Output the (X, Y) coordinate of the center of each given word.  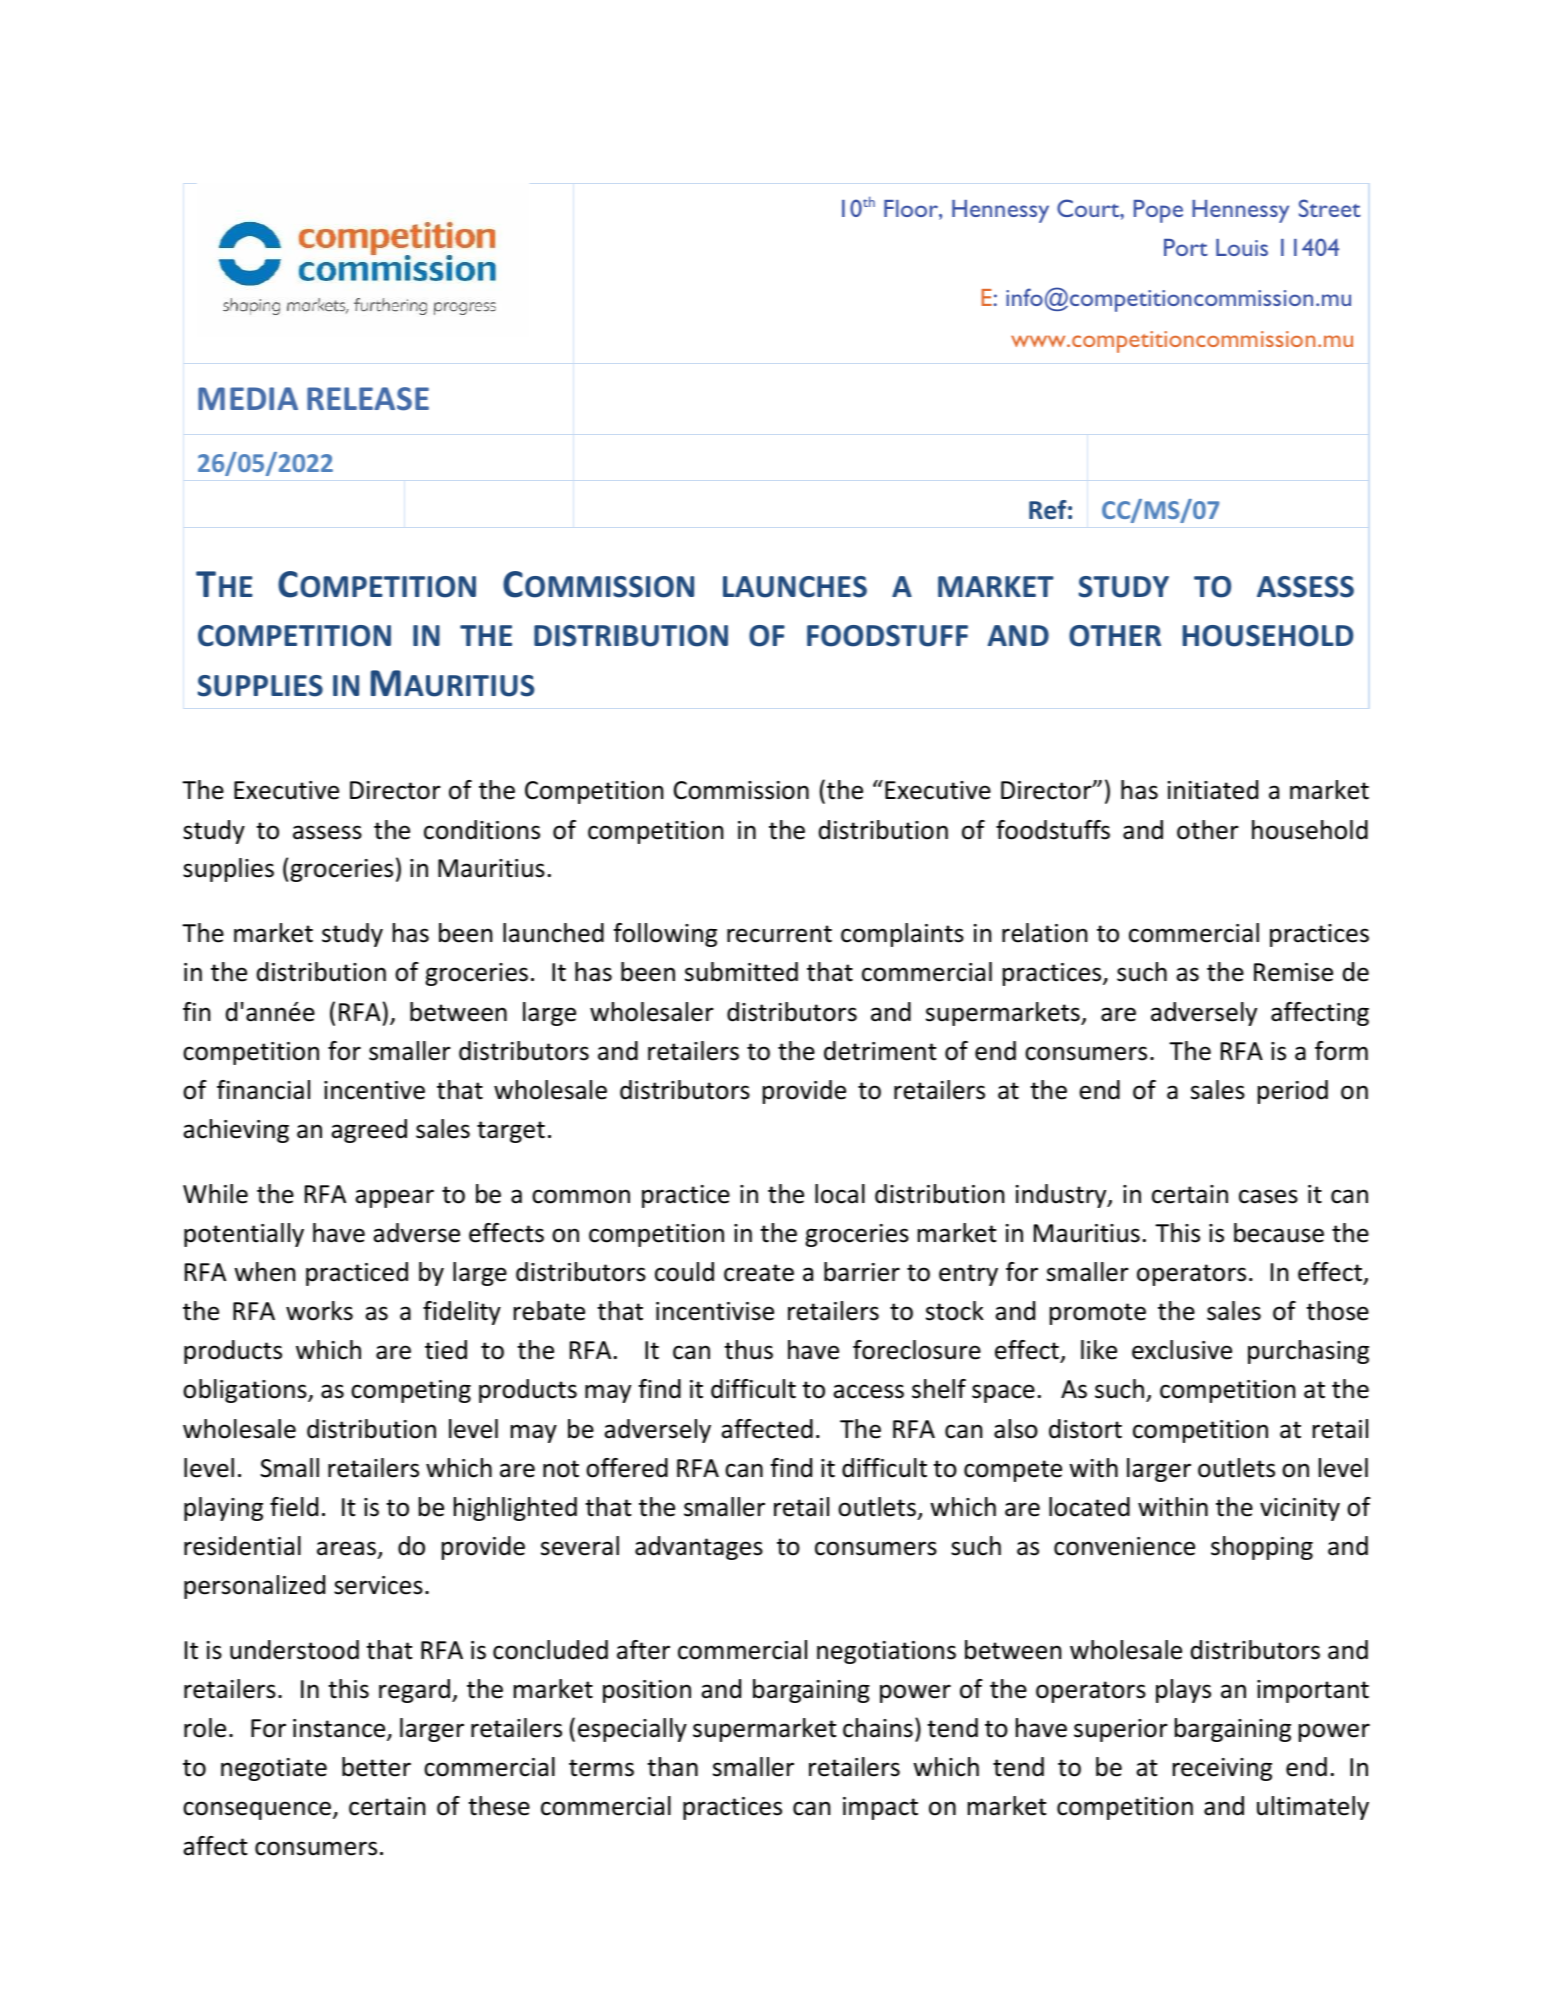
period (1293, 1092)
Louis (1242, 247)
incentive (374, 1090)
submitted (741, 972)
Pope (1158, 211)
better (376, 1767)
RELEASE (368, 399)
